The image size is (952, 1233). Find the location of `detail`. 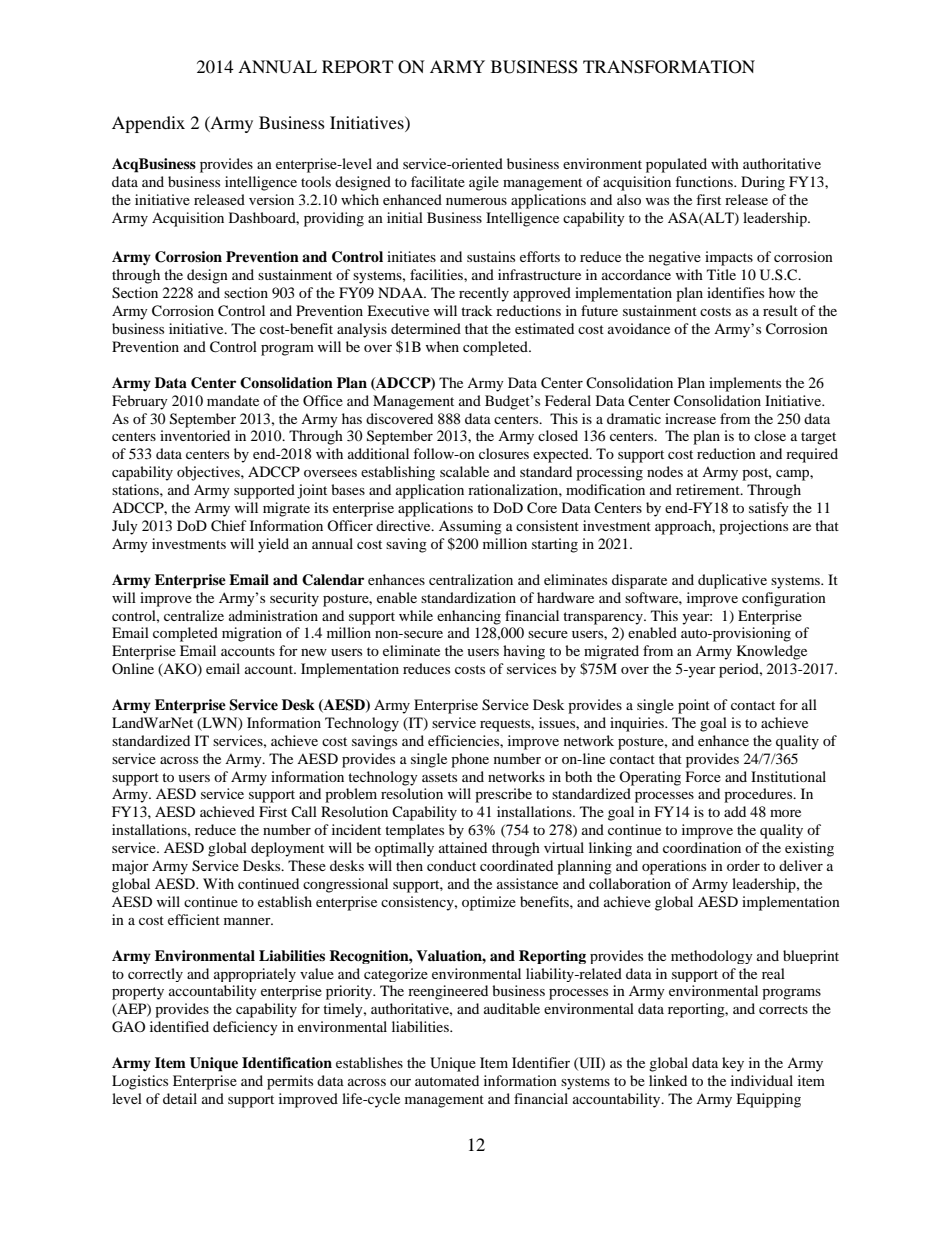

detail is located at coordinates (180, 1098).
